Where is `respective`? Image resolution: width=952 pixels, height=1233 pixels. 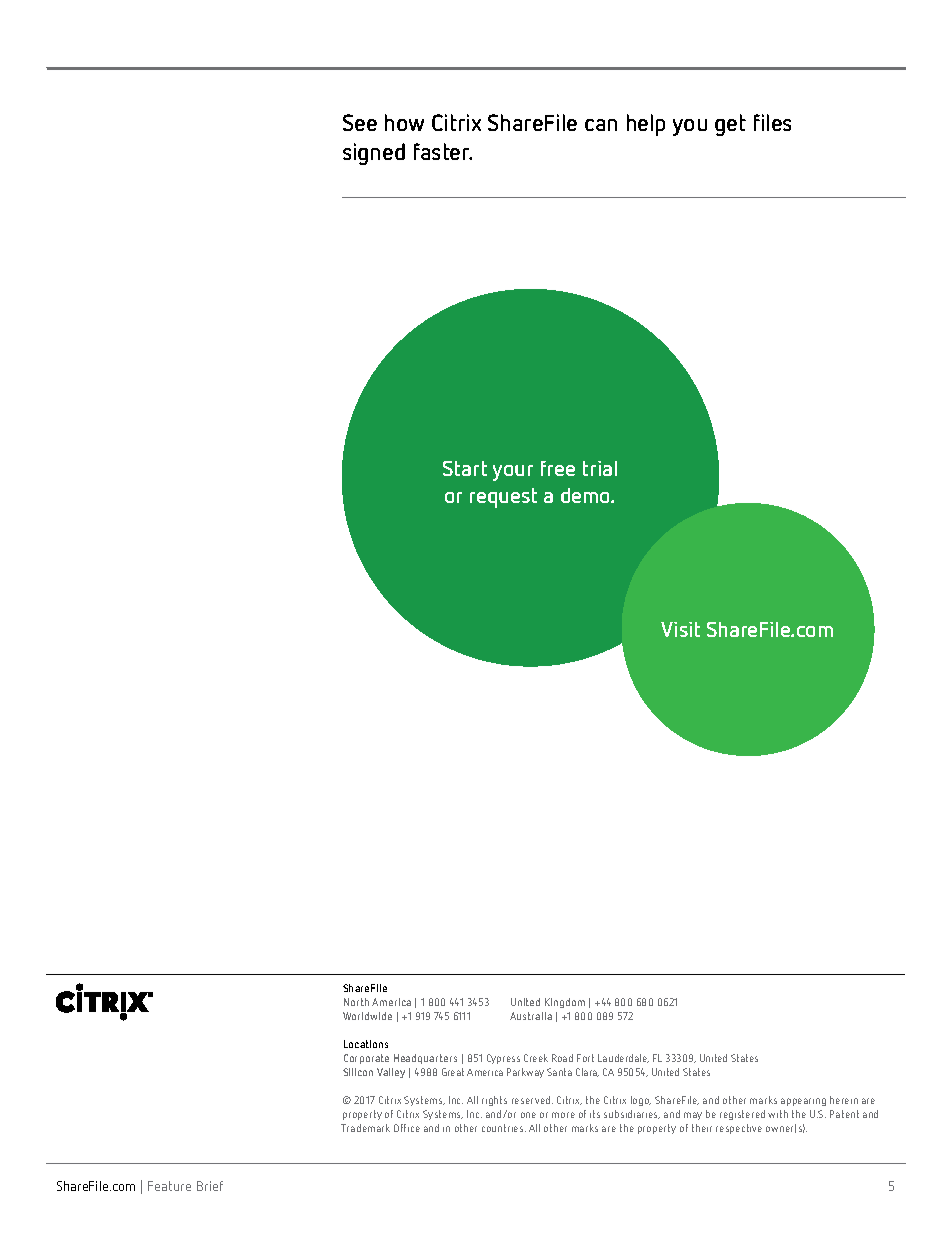
respective is located at coordinates (739, 1129).
